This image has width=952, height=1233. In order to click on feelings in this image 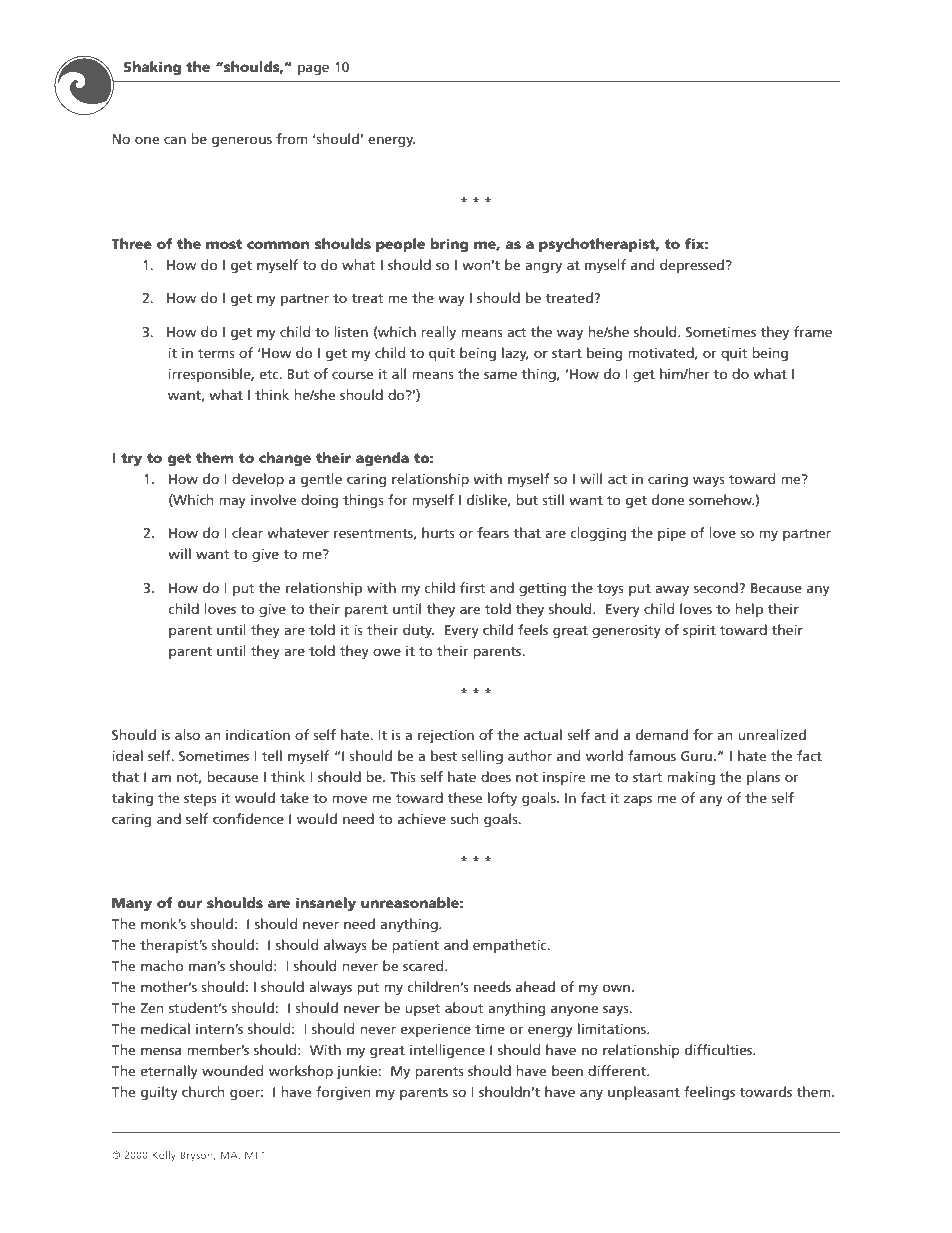, I will do `click(709, 1093)`.
